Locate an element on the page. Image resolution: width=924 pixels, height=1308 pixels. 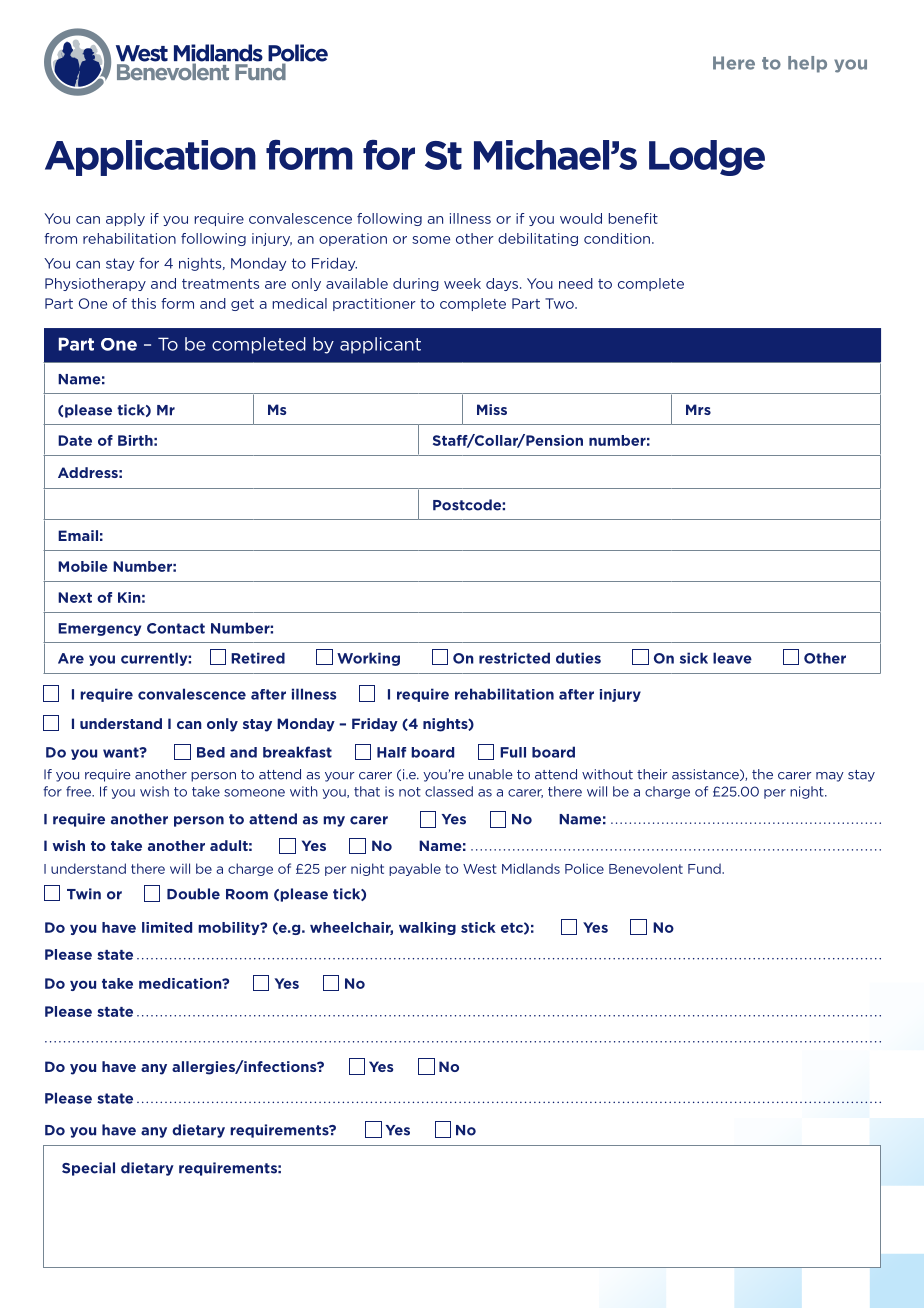
Special is located at coordinates (88, 1169).
